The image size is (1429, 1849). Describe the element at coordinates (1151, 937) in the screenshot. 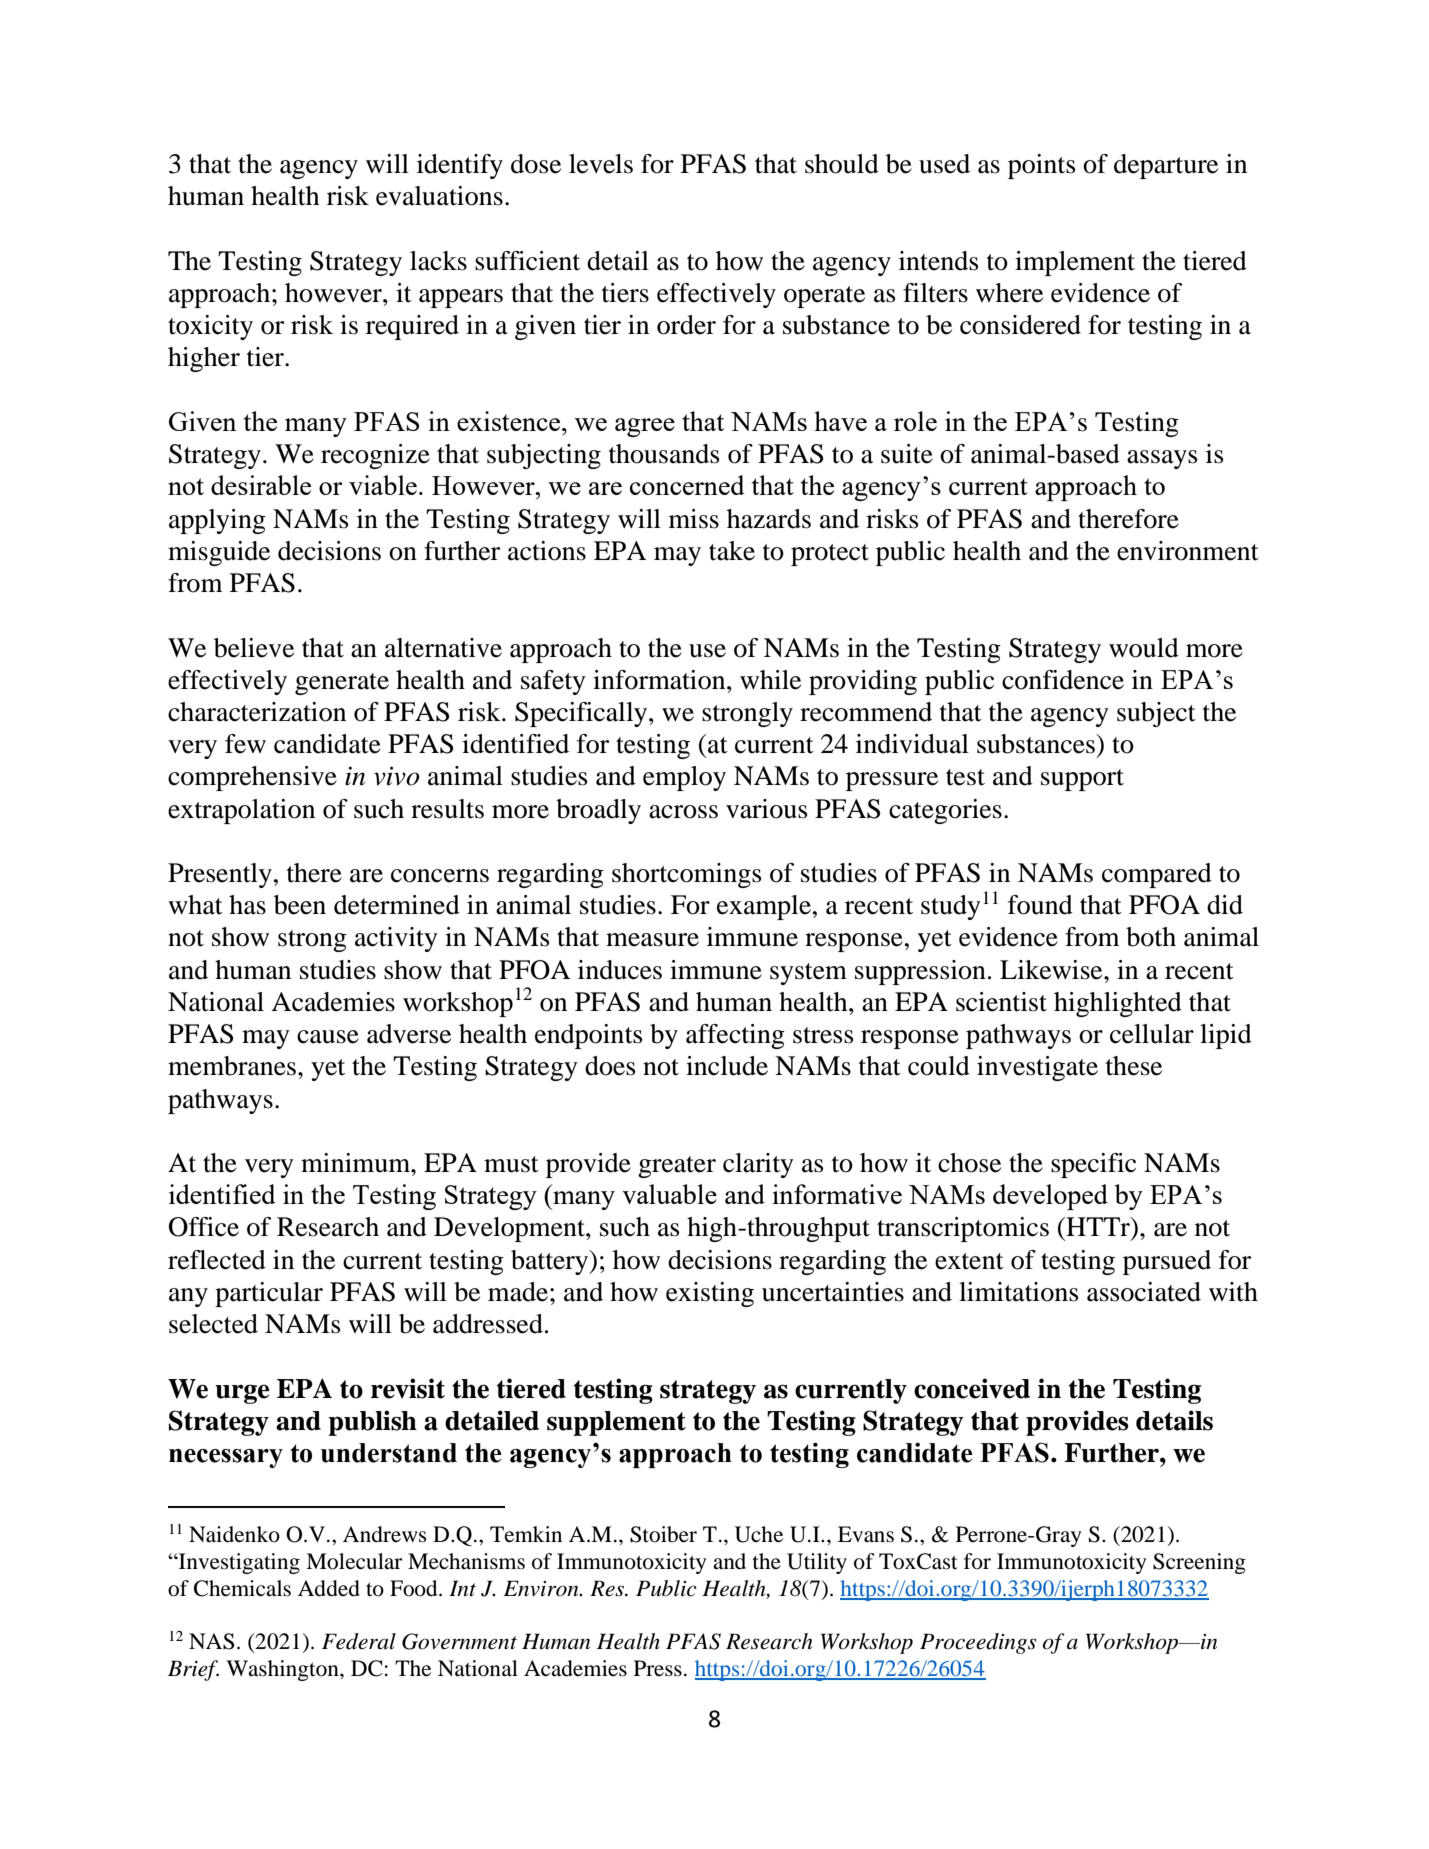

I see `both` at that location.
